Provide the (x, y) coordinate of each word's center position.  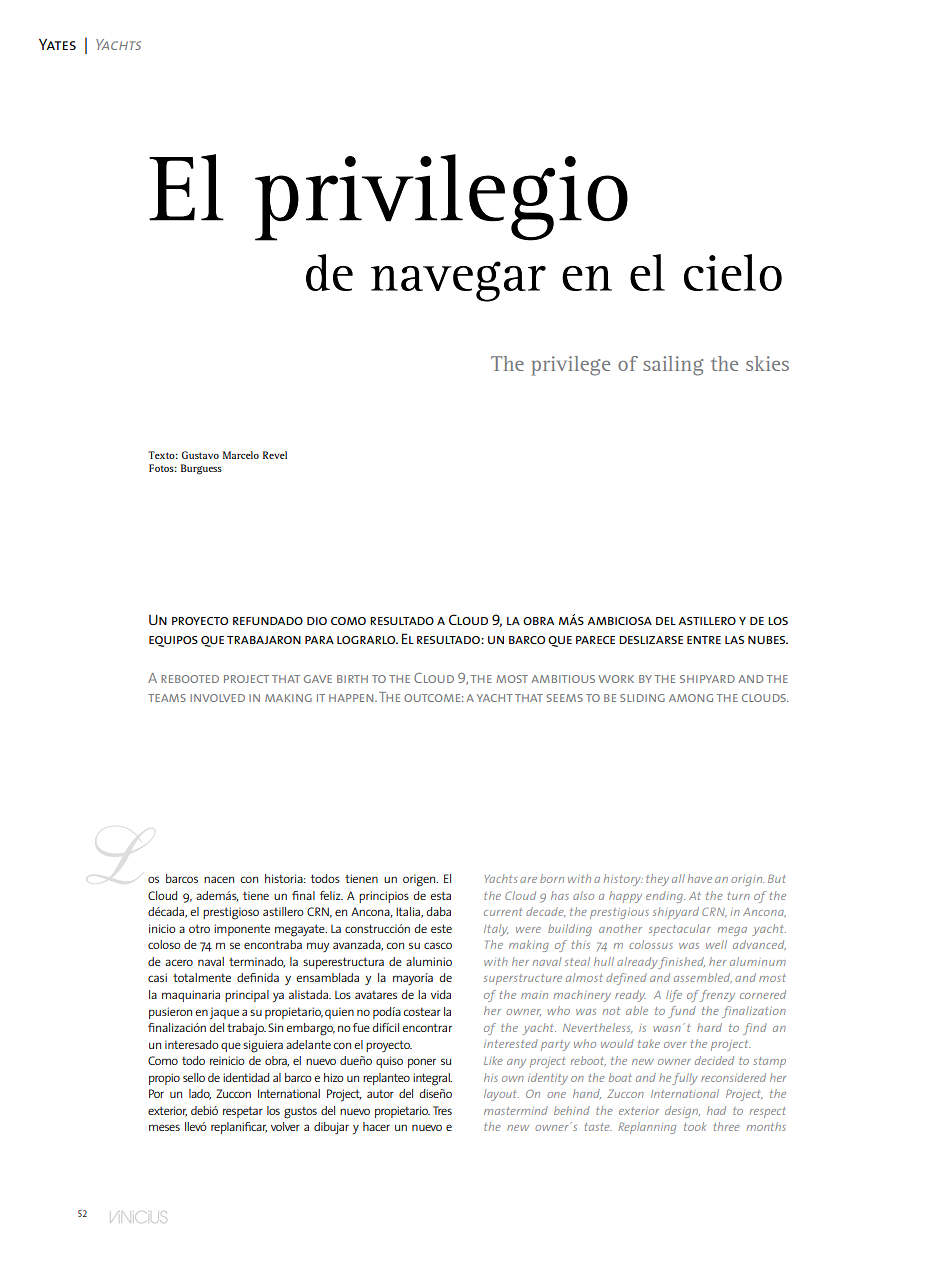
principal (247, 996)
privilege (570, 366)
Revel (275, 455)
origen (420, 880)
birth (352, 679)
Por (156, 1093)
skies (767, 363)
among (691, 698)
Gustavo (200, 455)
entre (704, 640)
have (700, 878)
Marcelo (241, 455)
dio (317, 621)
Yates (57, 44)
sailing (673, 366)
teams (167, 698)
